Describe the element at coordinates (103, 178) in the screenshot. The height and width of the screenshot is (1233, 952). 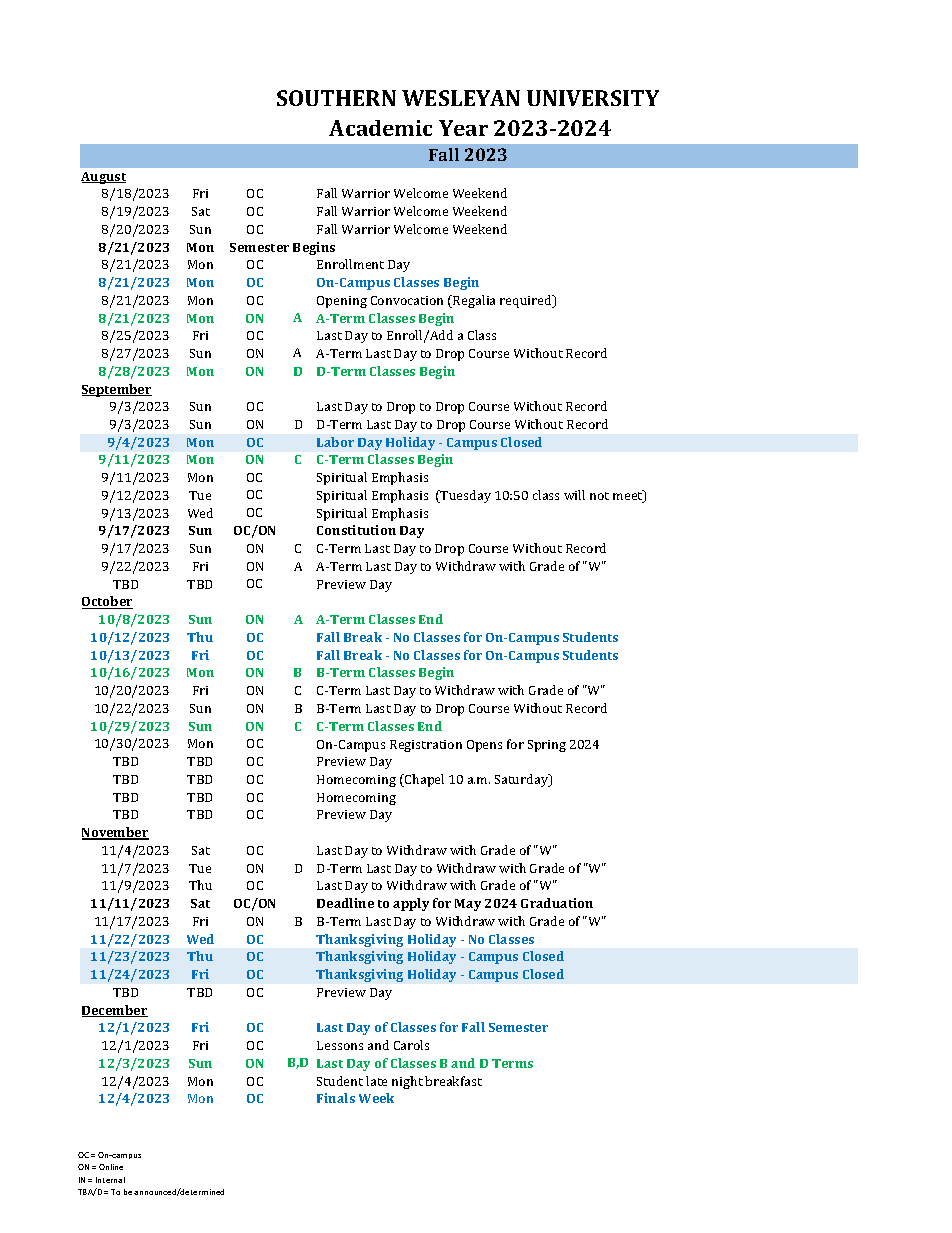
I see `August` at that location.
